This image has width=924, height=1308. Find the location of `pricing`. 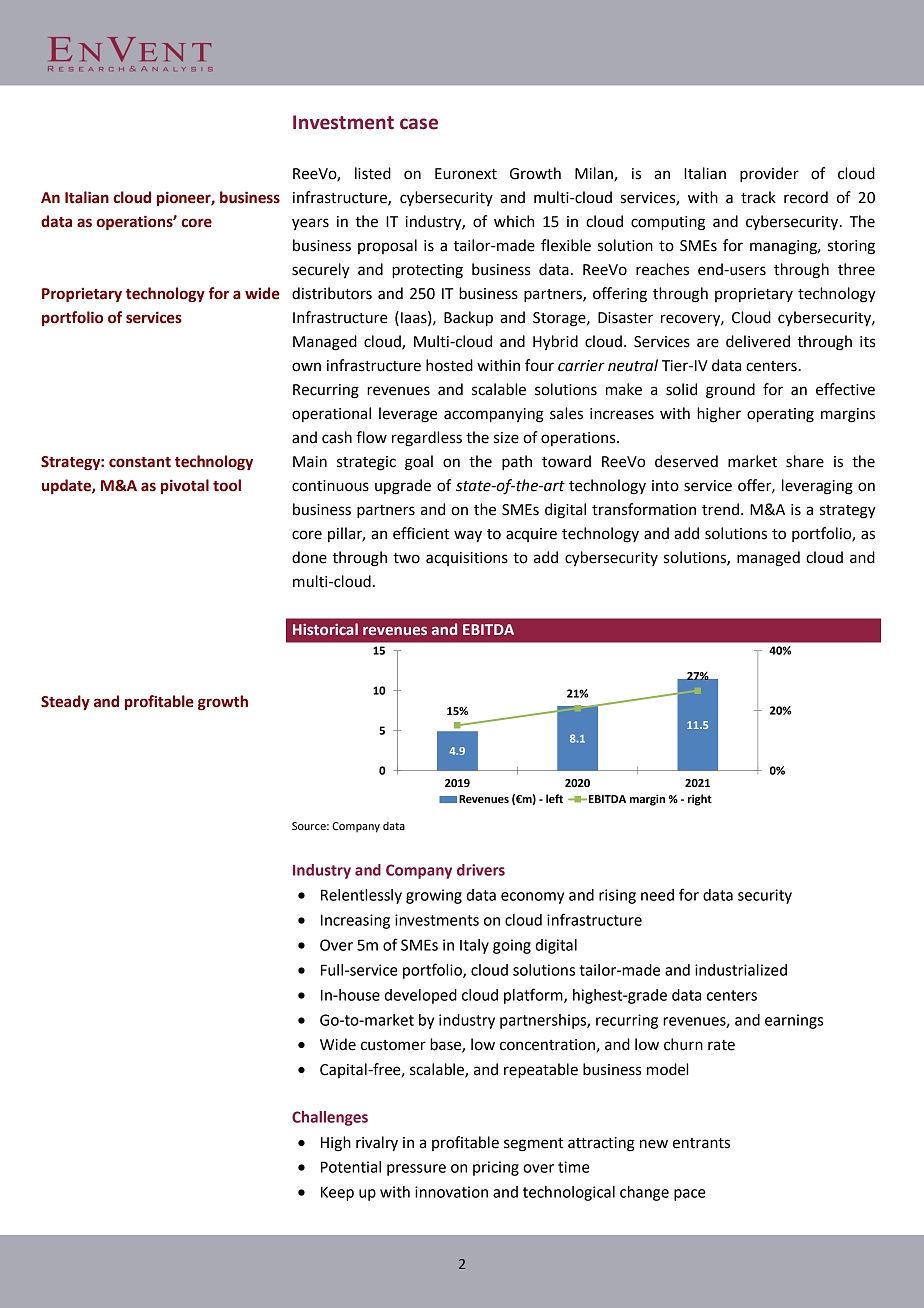

pricing is located at coordinates (496, 1168).
